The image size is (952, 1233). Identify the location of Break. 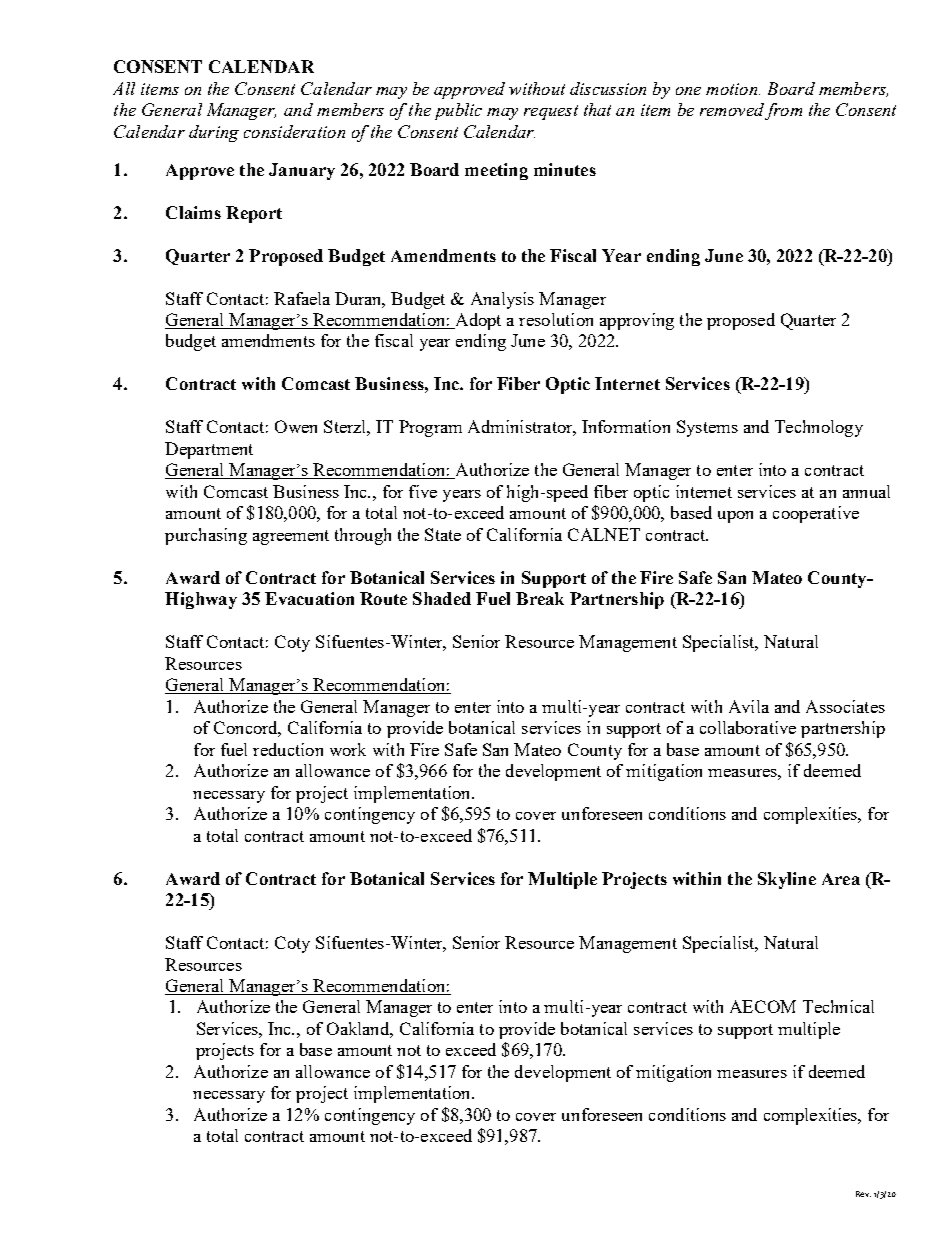
(540, 598).
